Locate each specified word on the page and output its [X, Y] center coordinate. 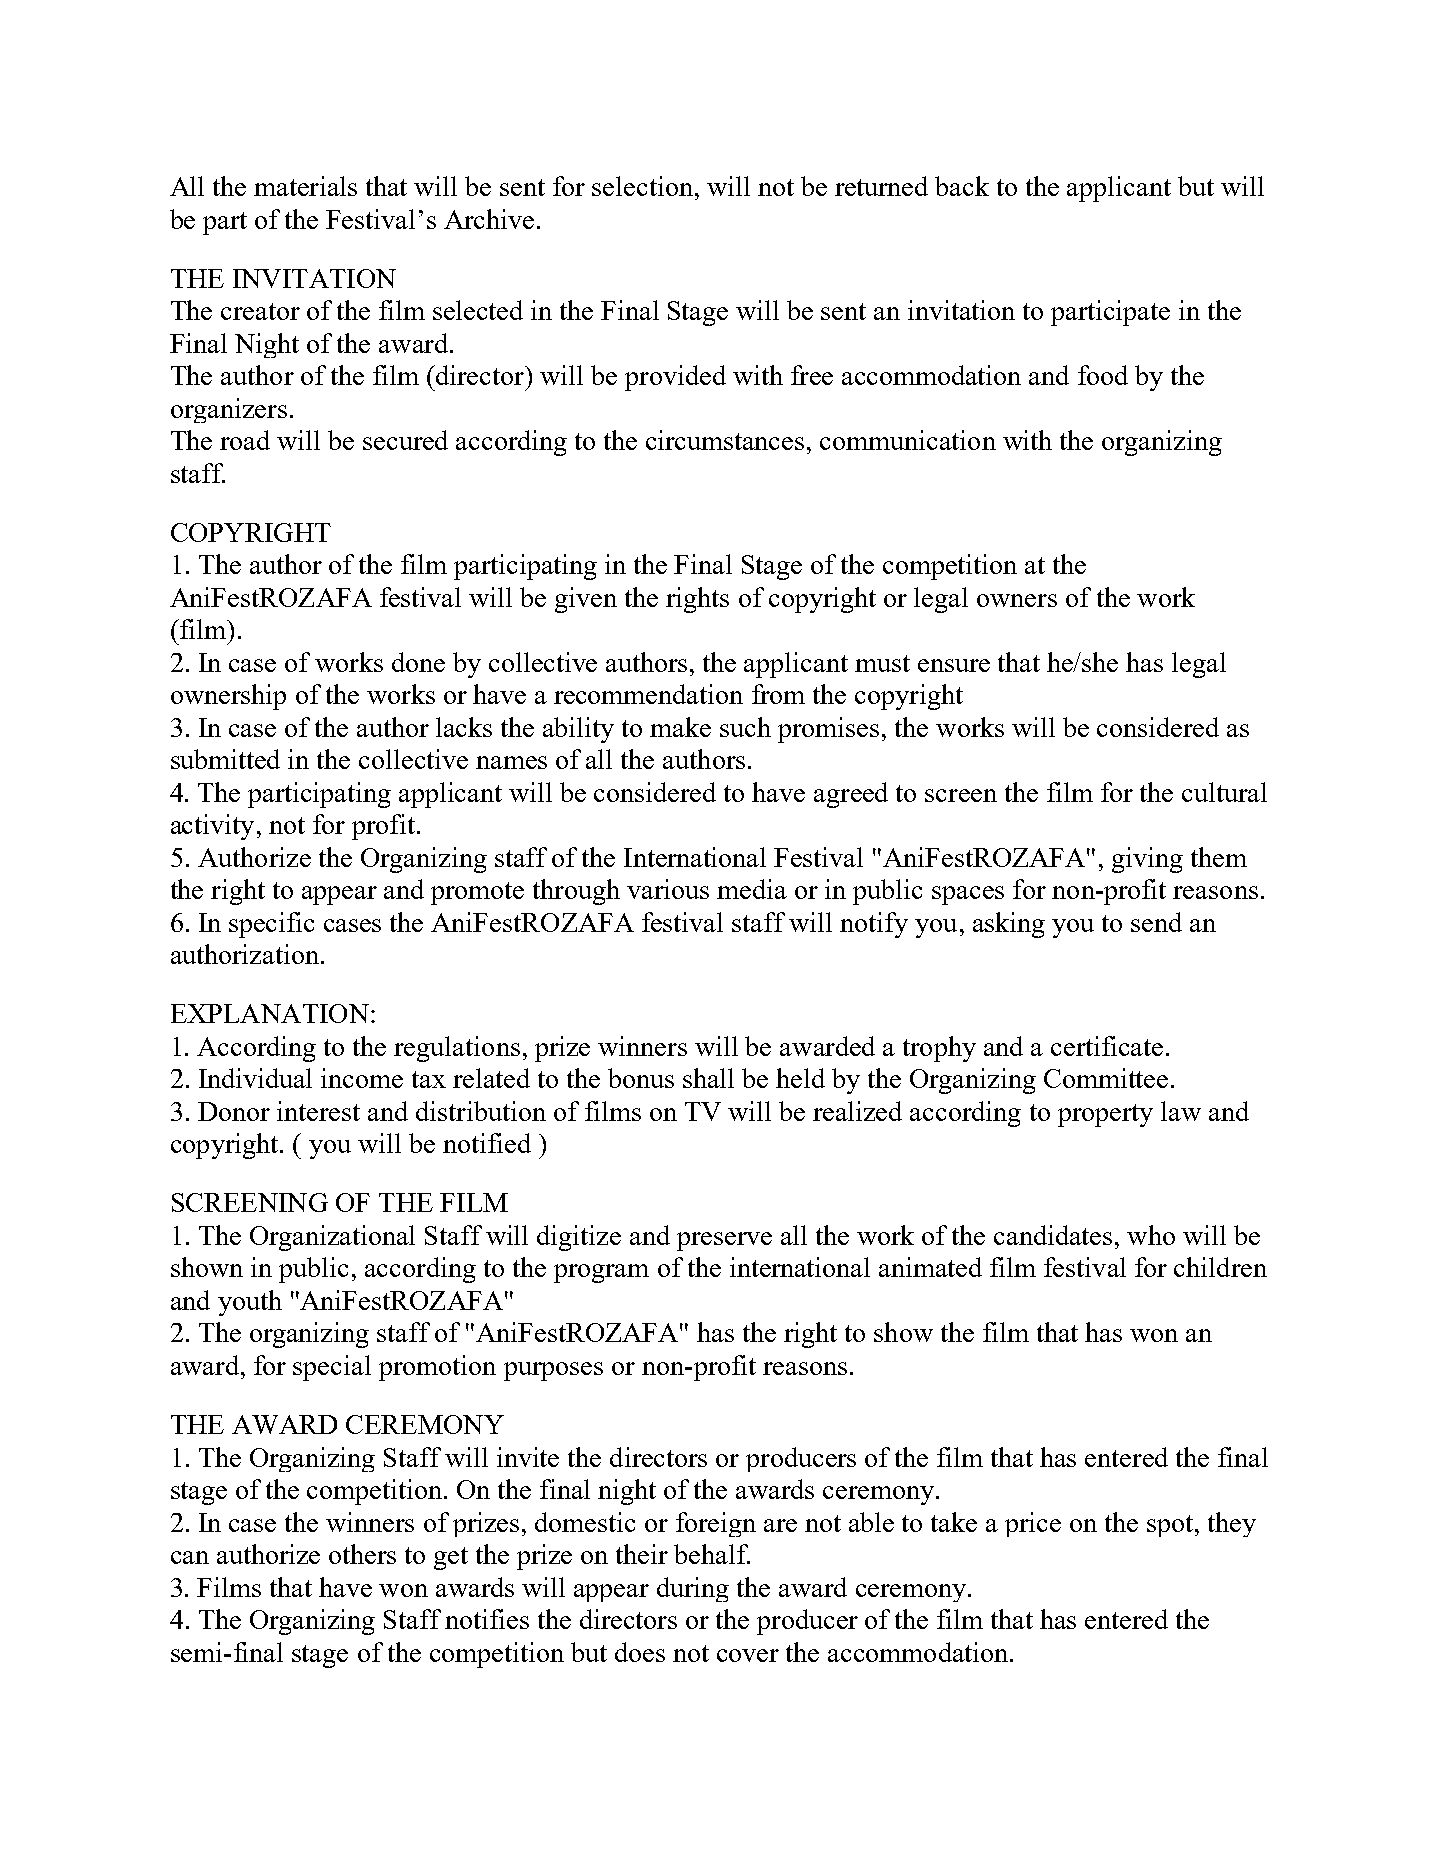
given [586, 600]
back [962, 186]
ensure [954, 665]
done [418, 662]
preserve [724, 1241]
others [362, 1554]
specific [271, 925]
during [693, 1589]
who [1151, 1235]
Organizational [332, 1238]
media [752, 889]
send [1156, 922]
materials [305, 186]
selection [642, 186]
